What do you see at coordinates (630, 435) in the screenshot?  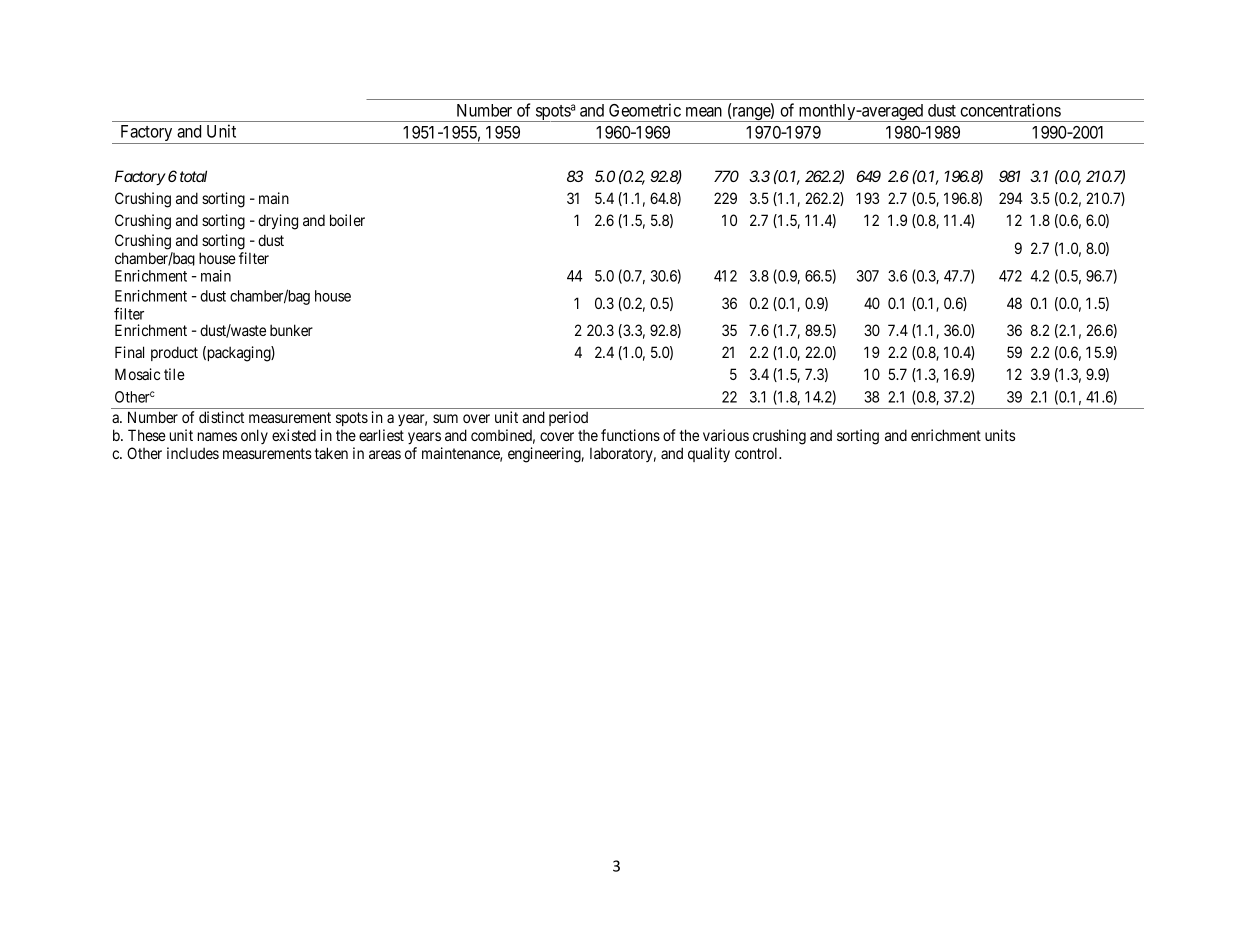 I see `functions` at bounding box center [630, 435].
